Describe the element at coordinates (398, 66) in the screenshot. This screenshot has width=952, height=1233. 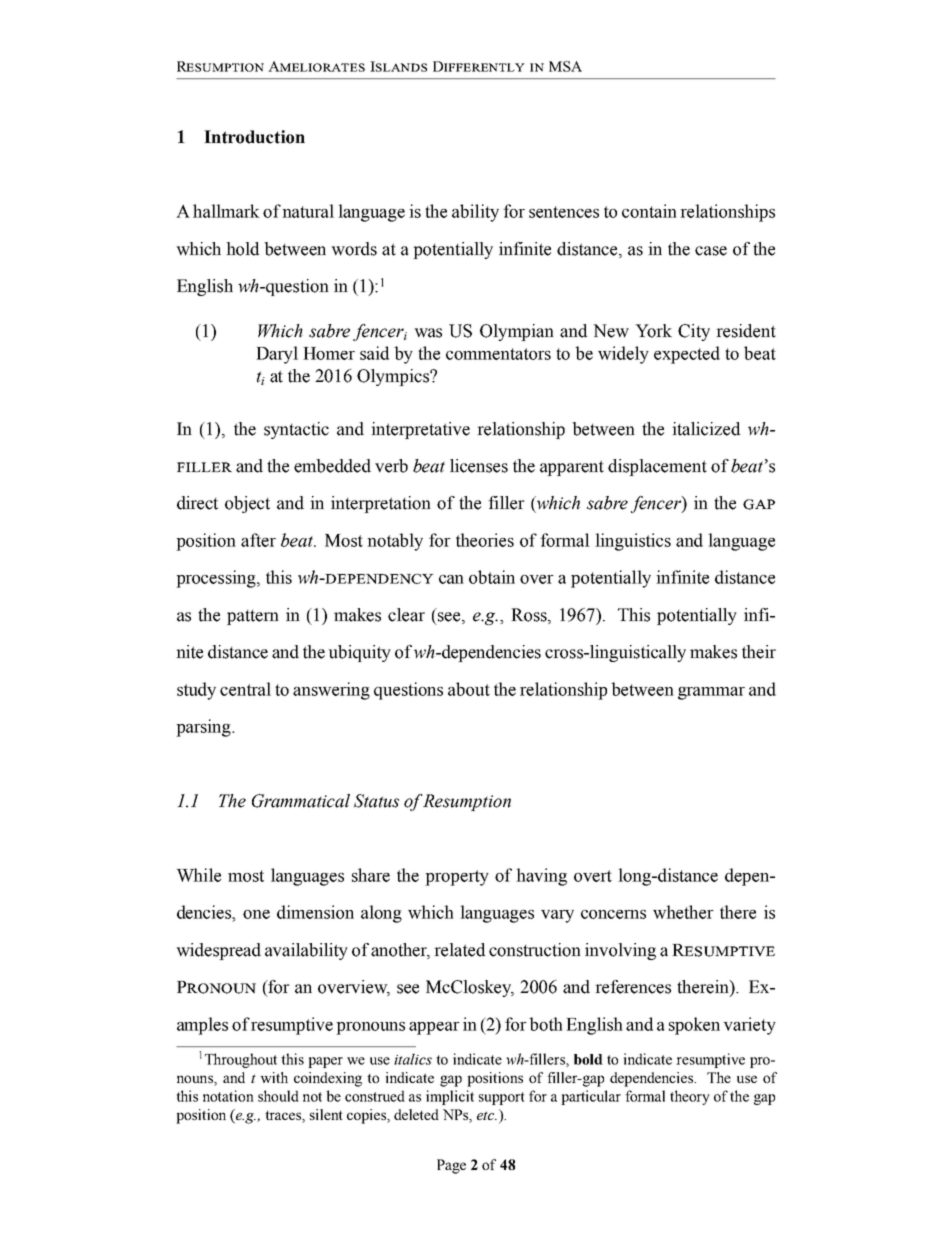
I see `Islands` at that location.
